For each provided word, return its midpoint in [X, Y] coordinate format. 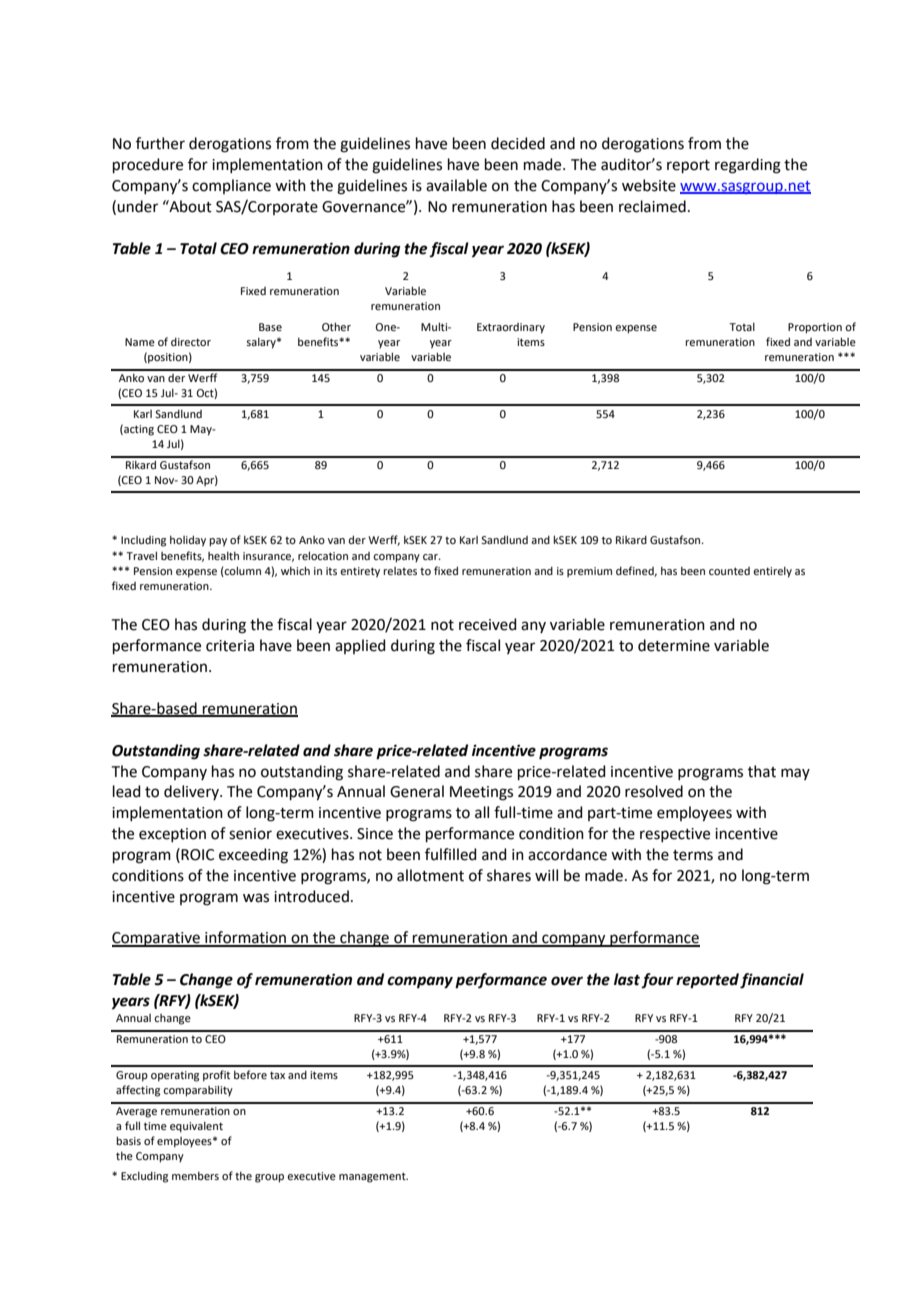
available [456, 185]
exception [172, 835]
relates [400, 571]
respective [675, 835]
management [373, 1177]
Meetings [481, 793]
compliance [231, 186]
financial [772, 981]
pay [218, 542]
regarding [748, 166]
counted [729, 571]
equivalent [196, 1127]
